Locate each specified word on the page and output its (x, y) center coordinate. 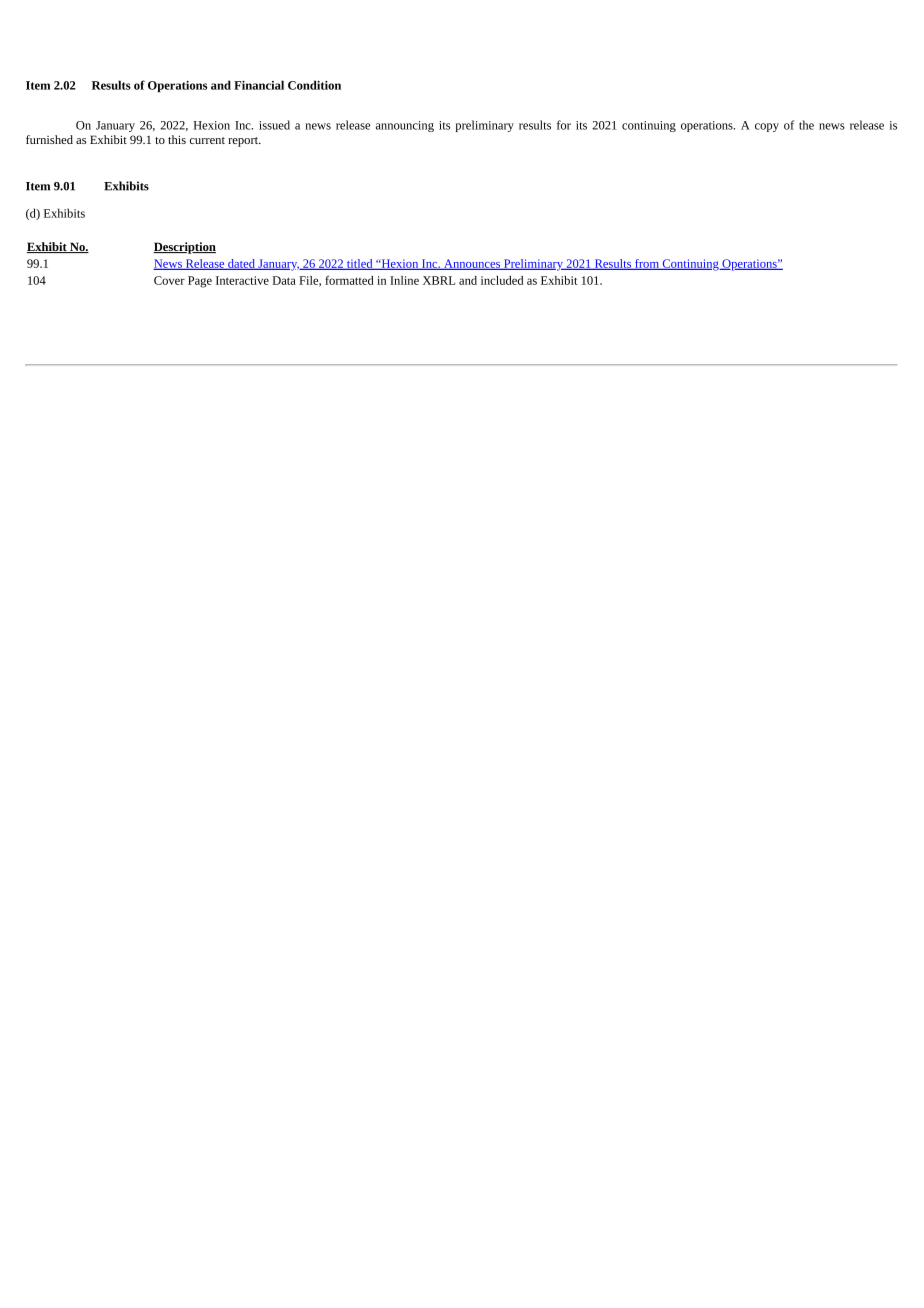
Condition (314, 85)
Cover (169, 280)
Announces (471, 264)
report (244, 142)
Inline (404, 280)
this (177, 139)
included (502, 280)
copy (767, 127)
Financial (259, 85)
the (806, 125)
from (646, 264)
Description (184, 248)
